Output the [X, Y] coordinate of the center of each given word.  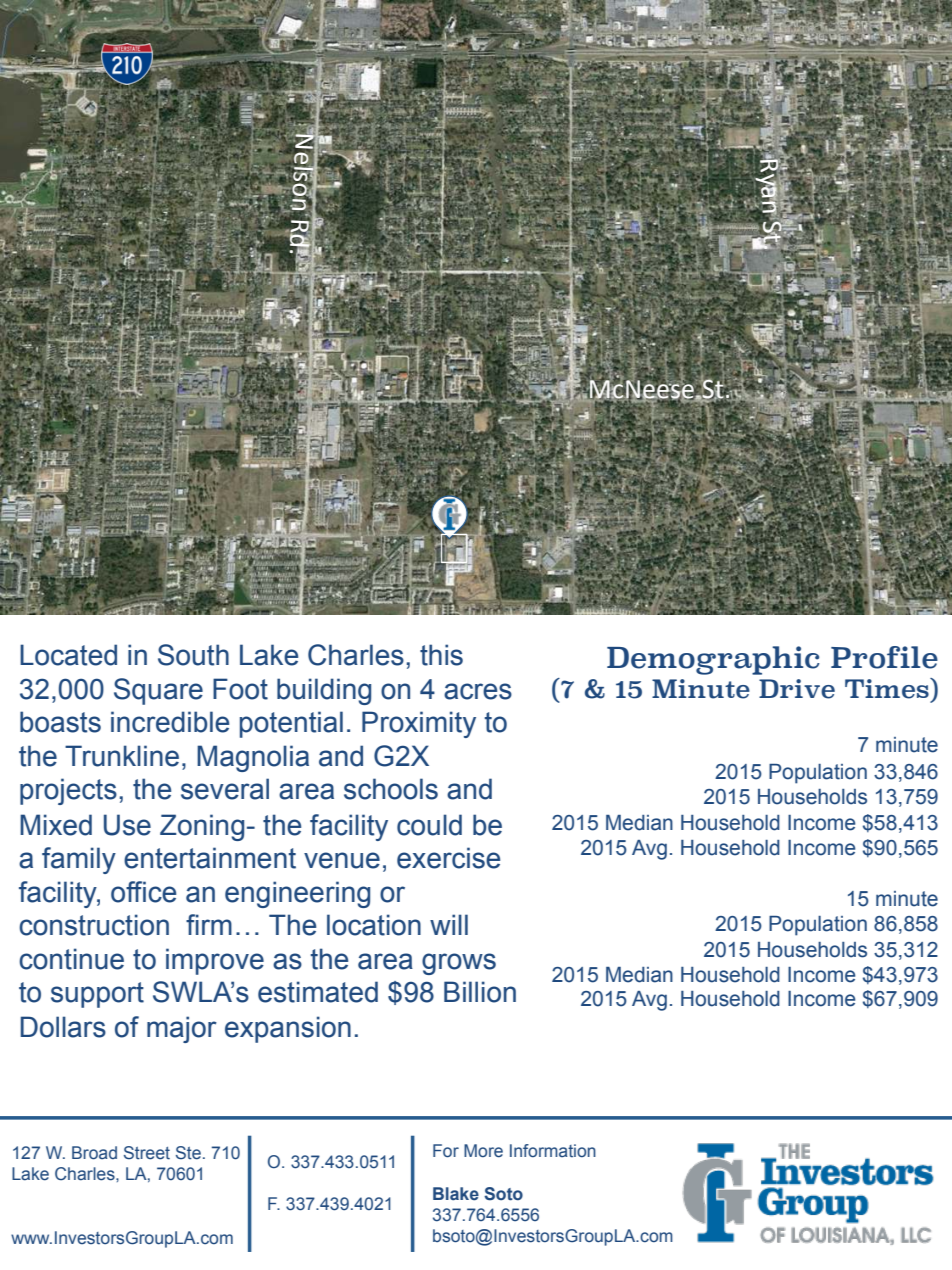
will [449, 924]
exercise [448, 858]
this [441, 655]
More [483, 1151]
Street [147, 1153]
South [193, 655]
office [143, 892]
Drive [797, 689]
